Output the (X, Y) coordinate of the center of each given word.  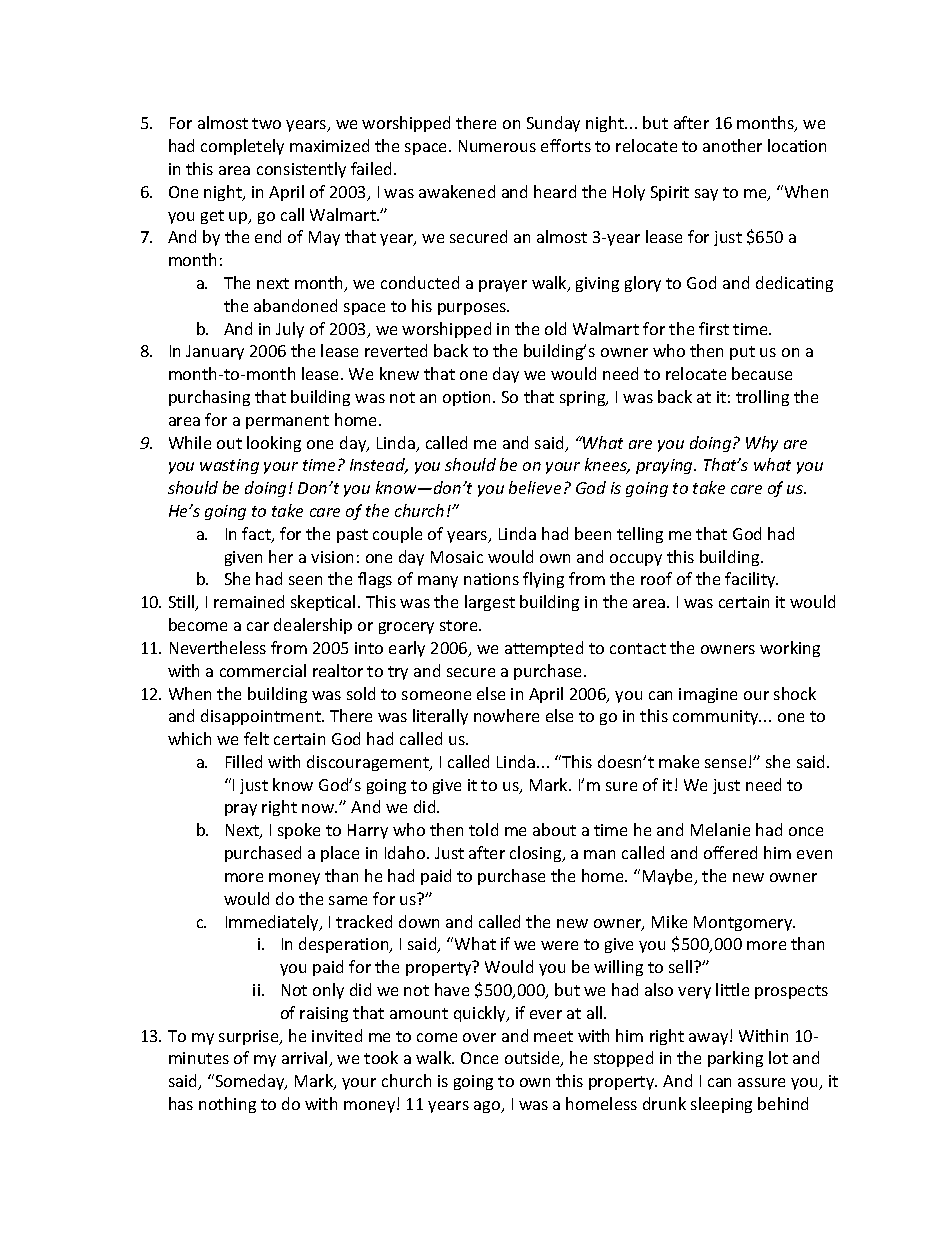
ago (488, 1107)
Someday (250, 1082)
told (483, 829)
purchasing (209, 398)
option (468, 398)
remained (249, 601)
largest (490, 603)
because (762, 373)
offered (730, 852)
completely (242, 147)
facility (751, 580)
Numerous (497, 146)
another (732, 145)
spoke (299, 831)
